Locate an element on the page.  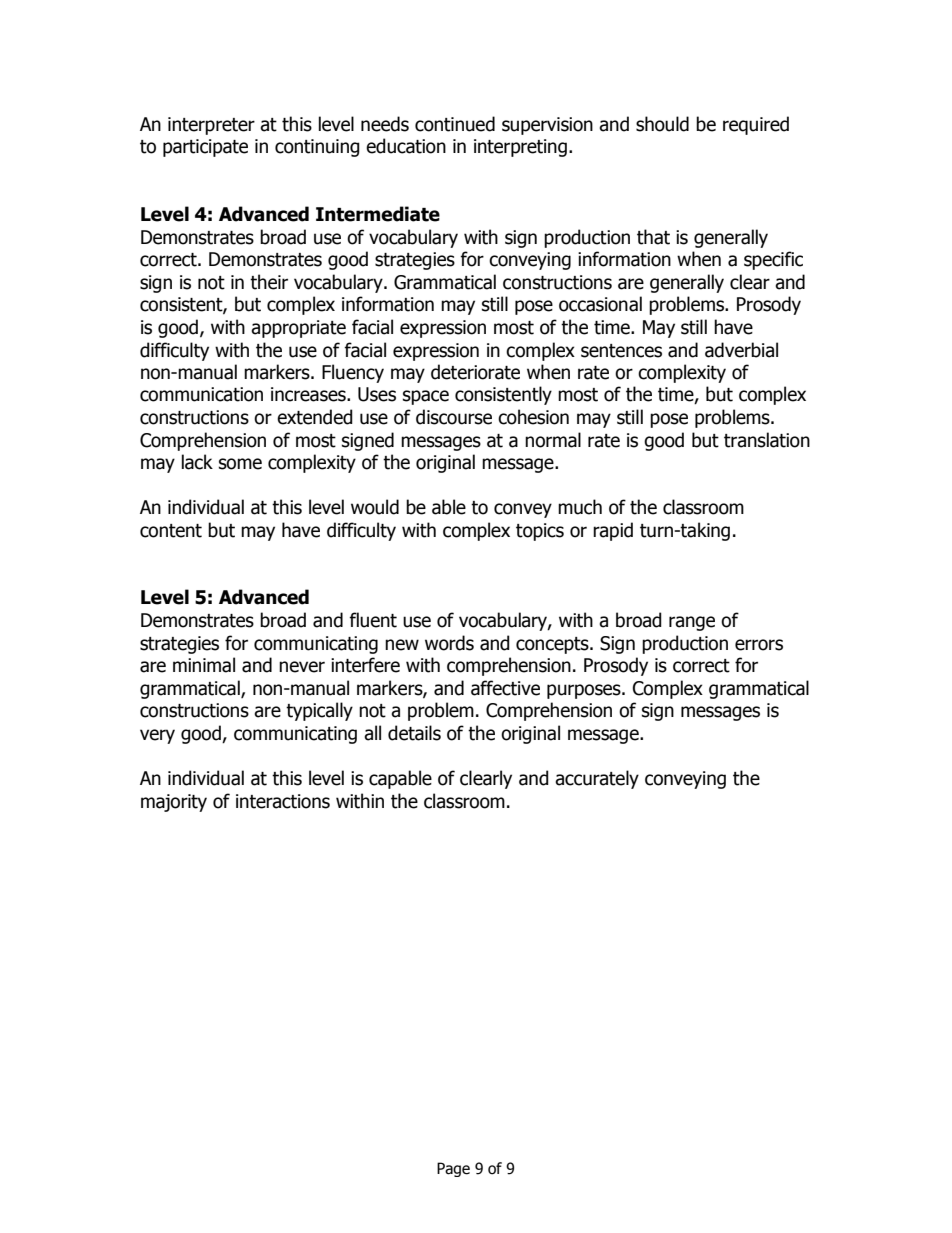
communication is located at coordinates (201, 394).
